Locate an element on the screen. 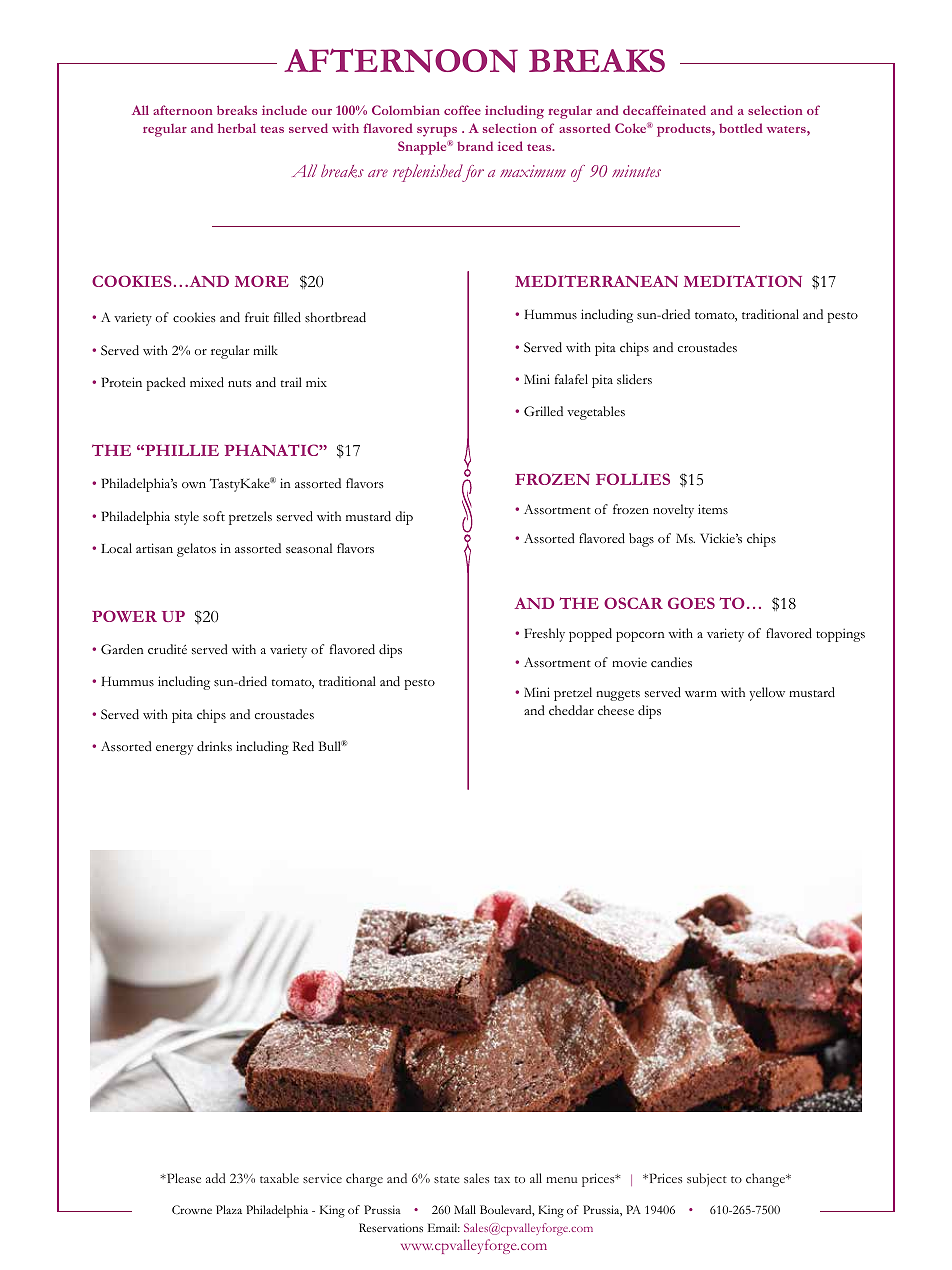  Garden is located at coordinates (122, 649).
